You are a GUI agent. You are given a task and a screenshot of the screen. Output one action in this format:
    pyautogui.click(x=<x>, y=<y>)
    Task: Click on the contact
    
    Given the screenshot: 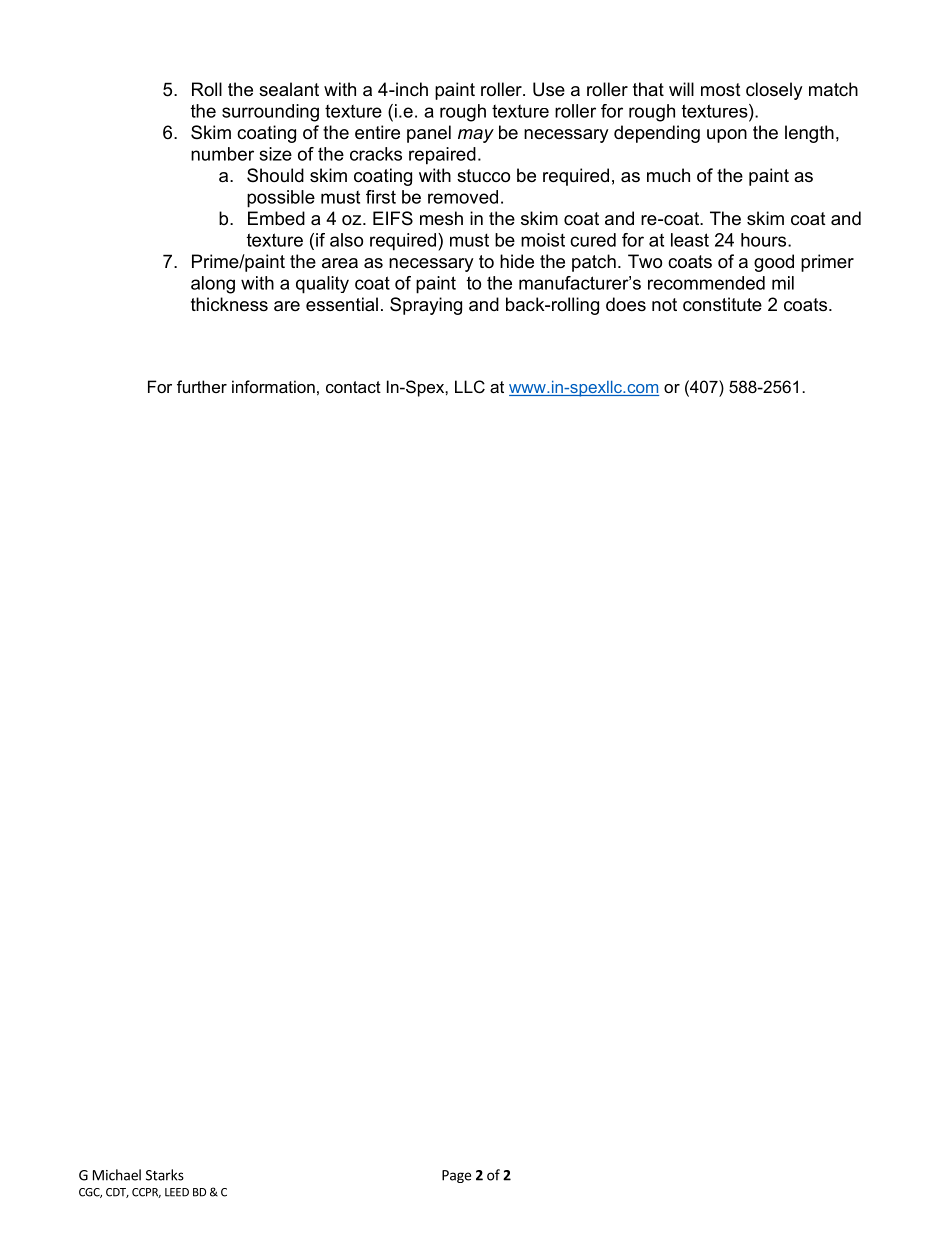 What is the action you would take?
    pyautogui.click(x=353, y=387)
